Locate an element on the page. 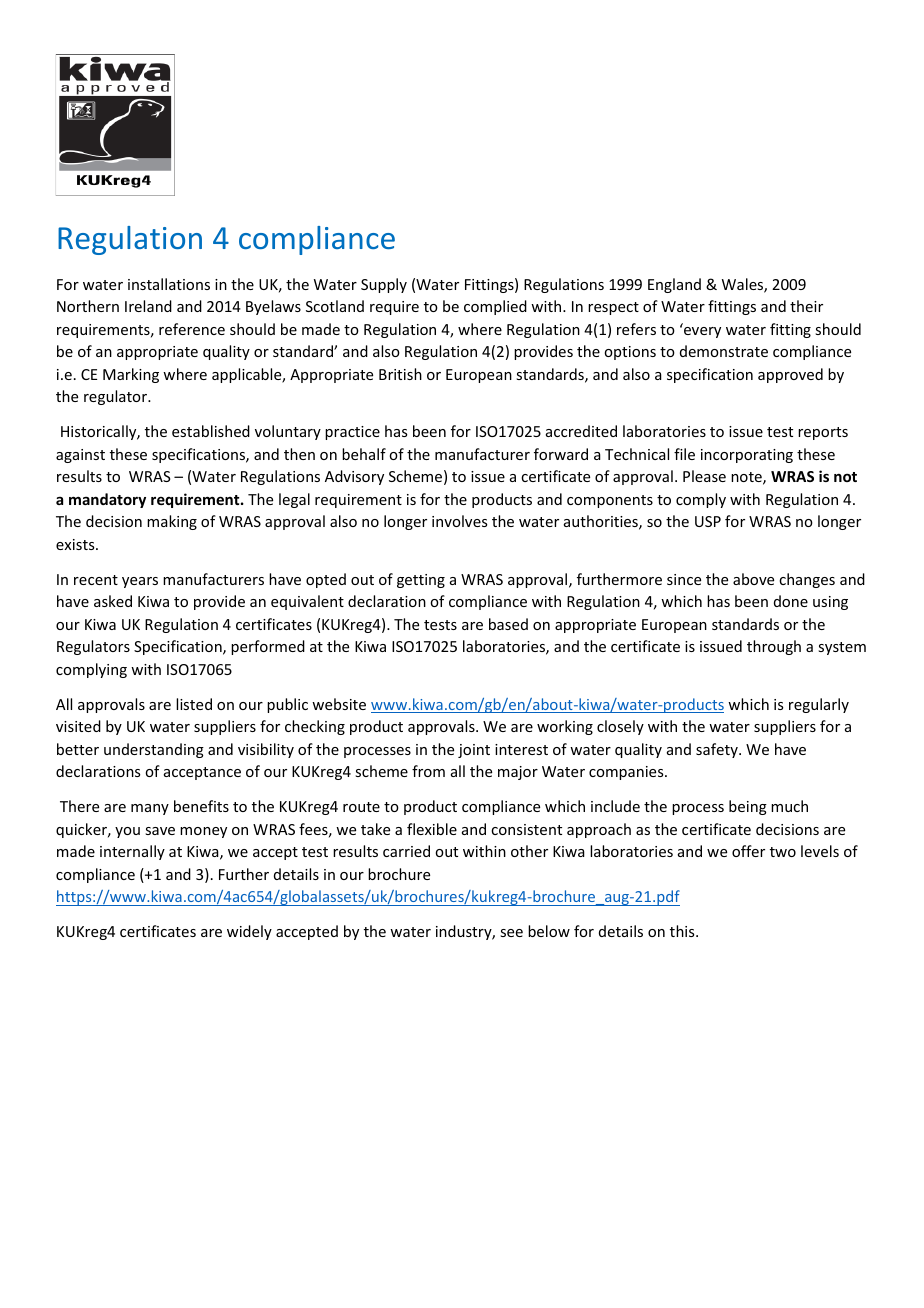 The height and width of the page is (1308, 924). widely is located at coordinates (249, 932).
